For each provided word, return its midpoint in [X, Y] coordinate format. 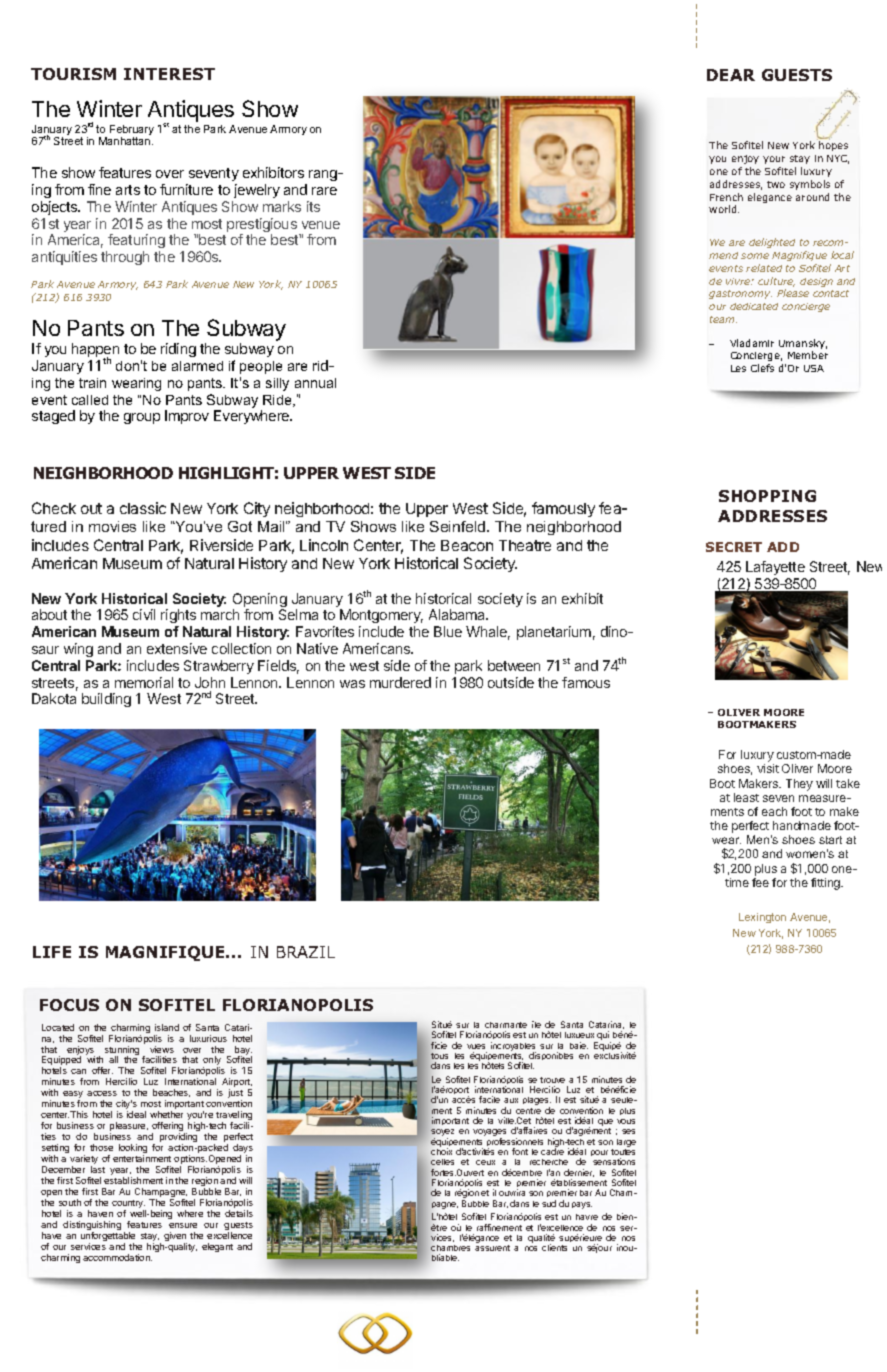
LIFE [52, 952]
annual [315, 383]
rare [324, 191]
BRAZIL [306, 952]
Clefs [762, 368]
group [142, 418]
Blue [448, 631]
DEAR [731, 75]
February [132, 131]
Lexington [762, 918]
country [129, 1205]
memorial [144, 682]
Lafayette [775, 568]
